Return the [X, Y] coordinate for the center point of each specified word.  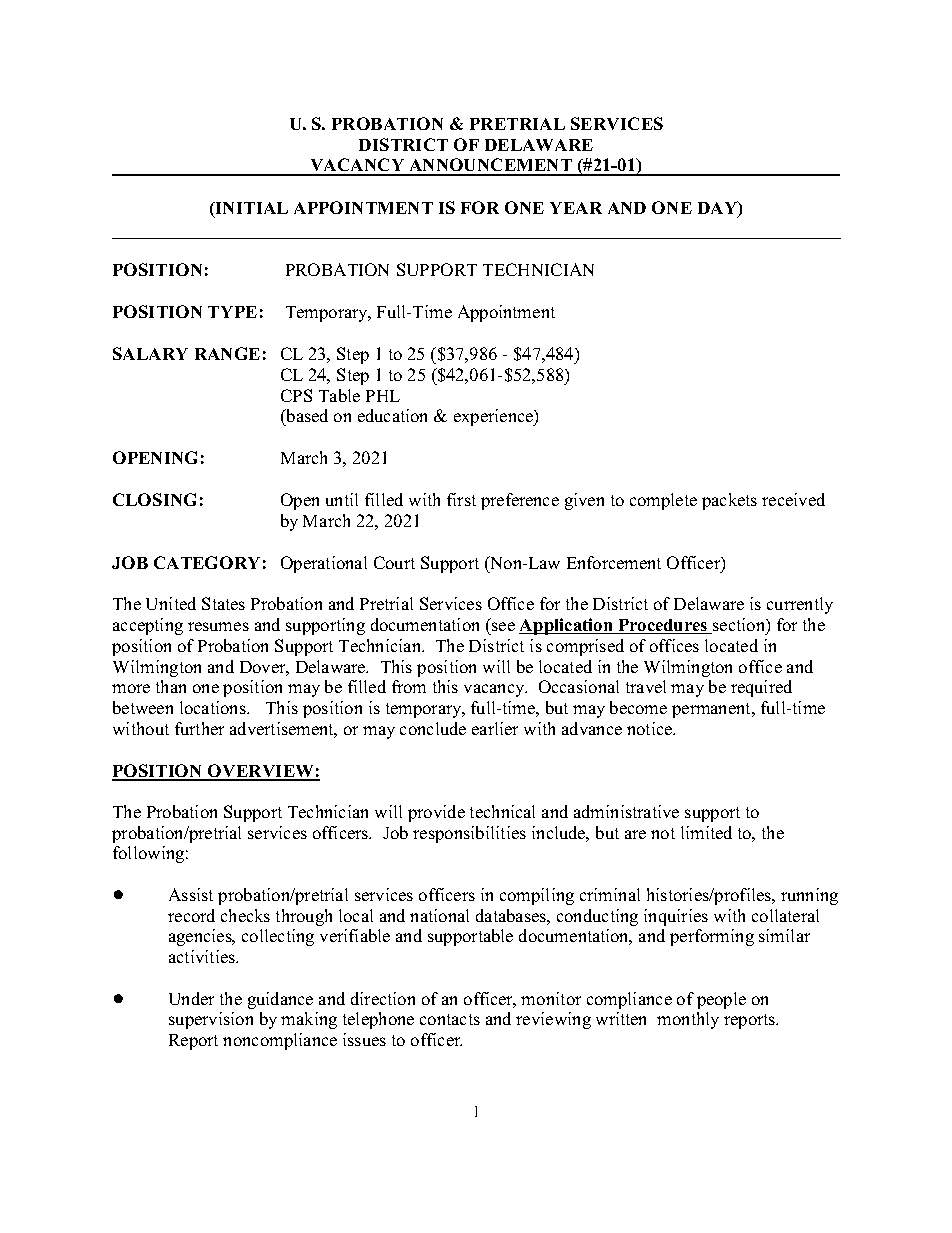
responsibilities [469, 834]
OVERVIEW [261, 772]
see [503, 626]
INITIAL [250, 209]
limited [706, 832]
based [306, 415]
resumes [218, 626]
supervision [211, 1020]
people [721, 1000]
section [739, 626]
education [392, 415]
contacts [450, 1019]
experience [494, 417]
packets [729, 501]
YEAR [576, 208]
